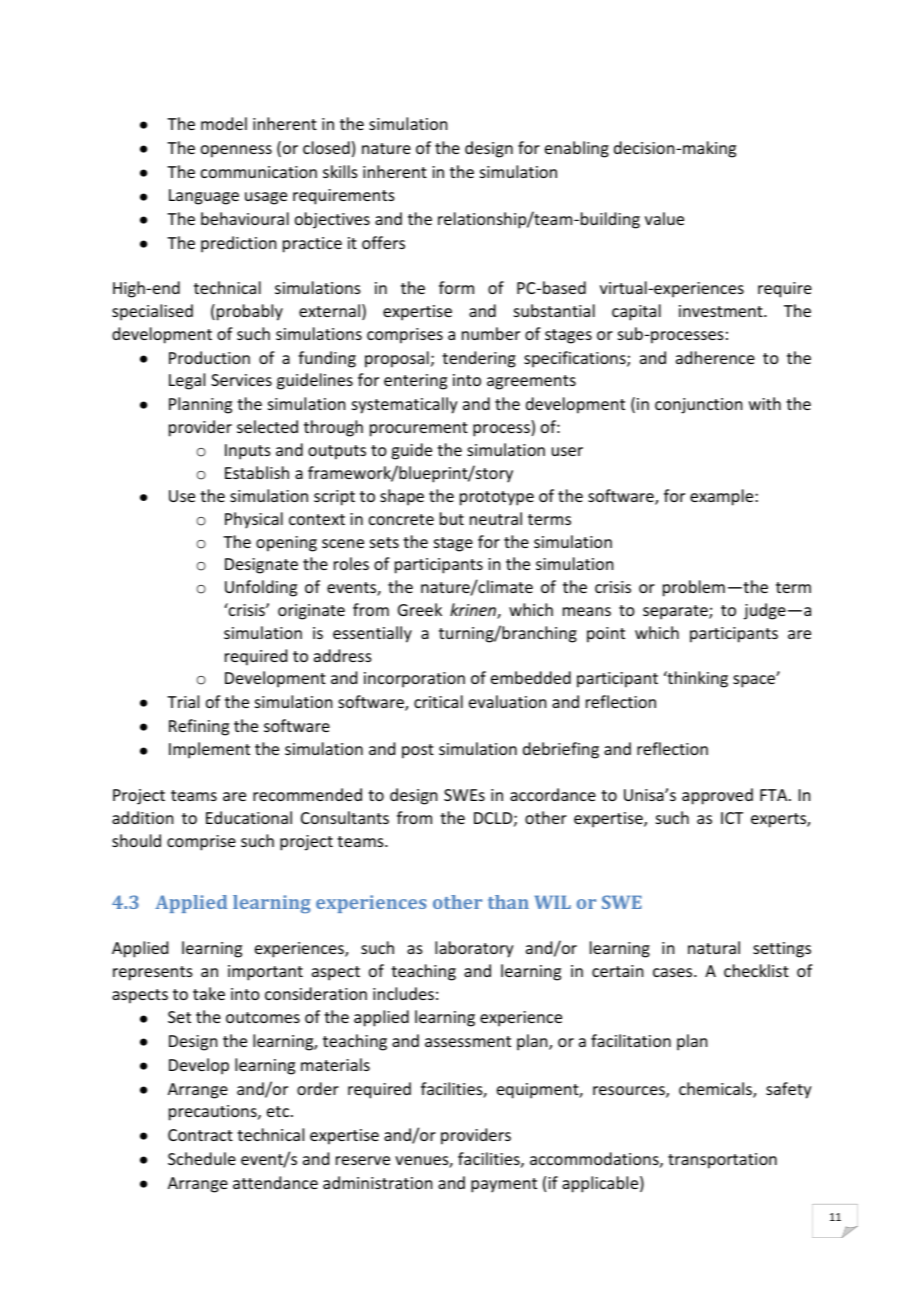 The height and width of the document is (1308, 924). What do you see at coordinates (717, 796) in the document?
I see `approved` at bounding box center [717, 796].
